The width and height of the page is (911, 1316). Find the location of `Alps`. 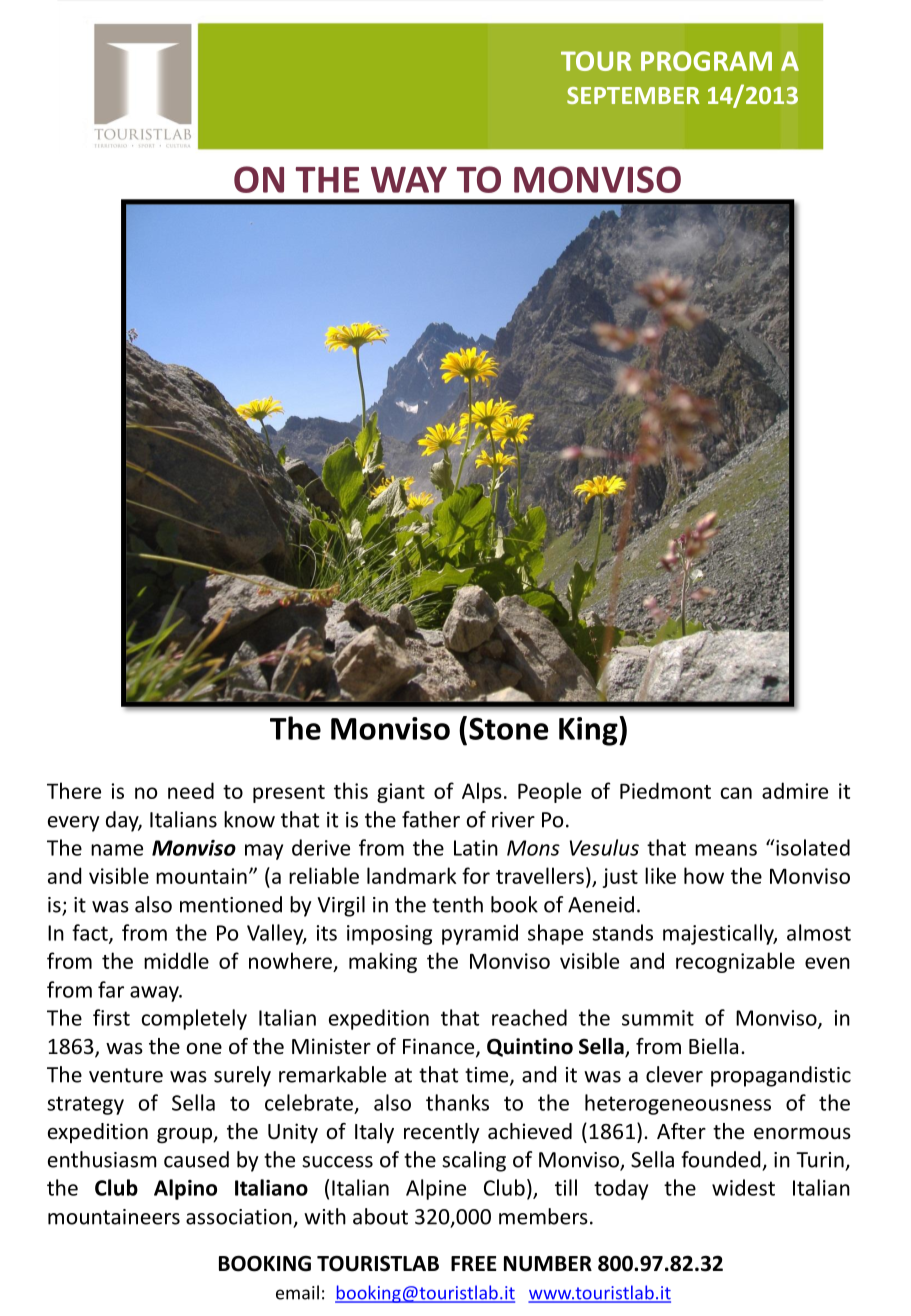

Alps is located at coordinates (482, 792).
